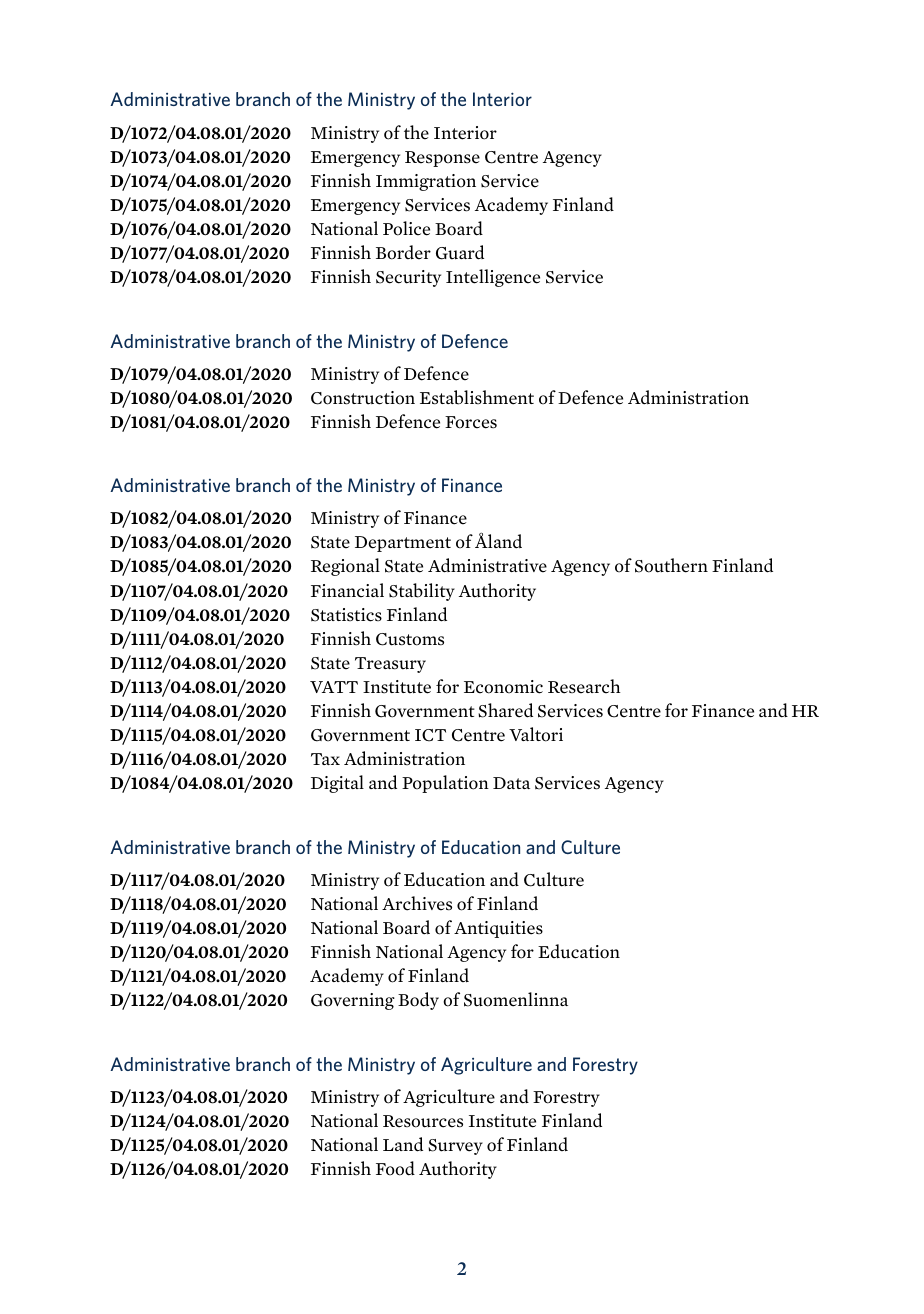  What do you see at coordinates (390, 665) in the screenshot?
I see `Treasury` at bounding box center [390, 665].
